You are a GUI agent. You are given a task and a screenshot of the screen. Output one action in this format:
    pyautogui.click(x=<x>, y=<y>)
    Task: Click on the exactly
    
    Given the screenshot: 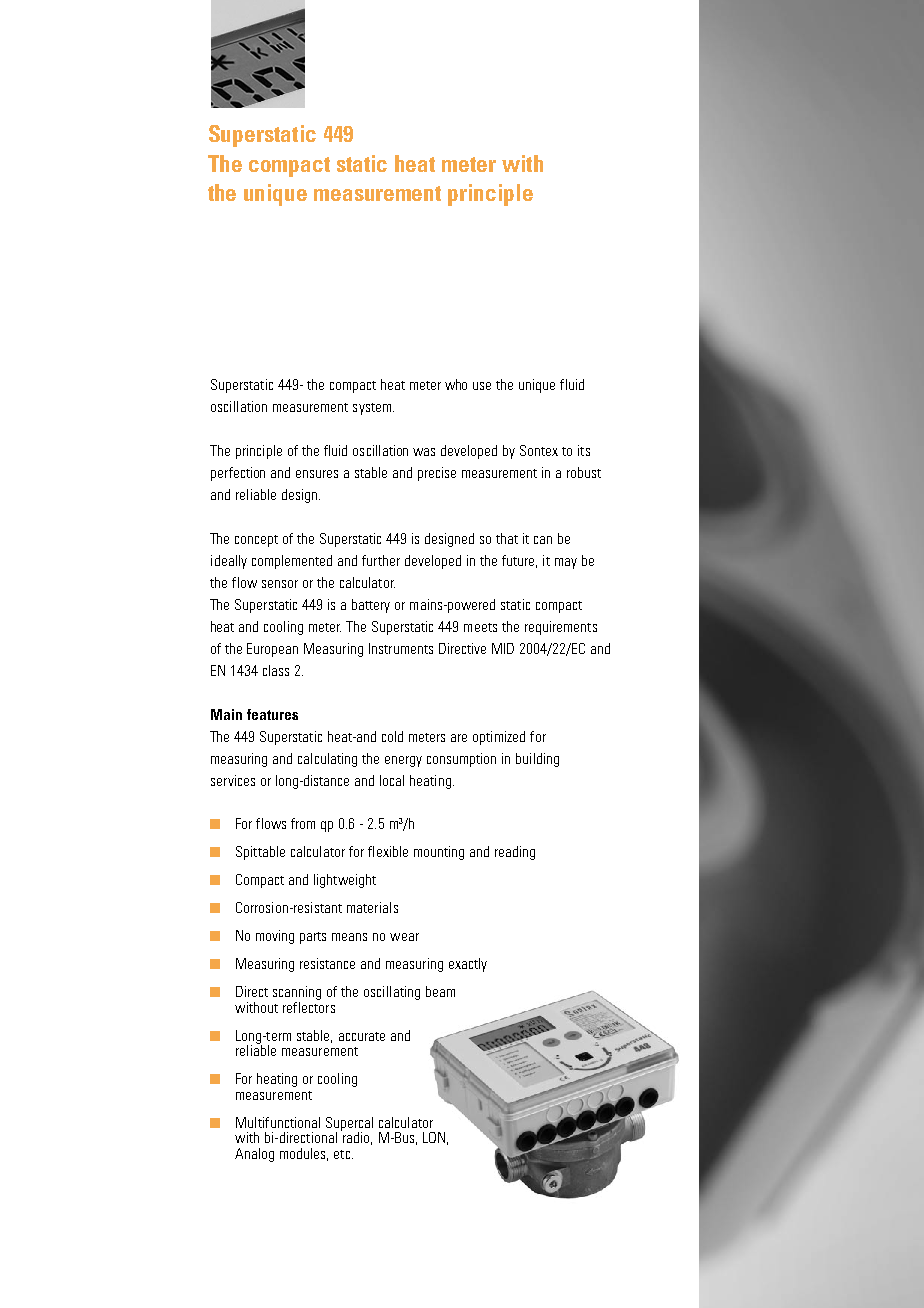 What is the action you would take?
    pyautogui.click(x=468, y=965)
